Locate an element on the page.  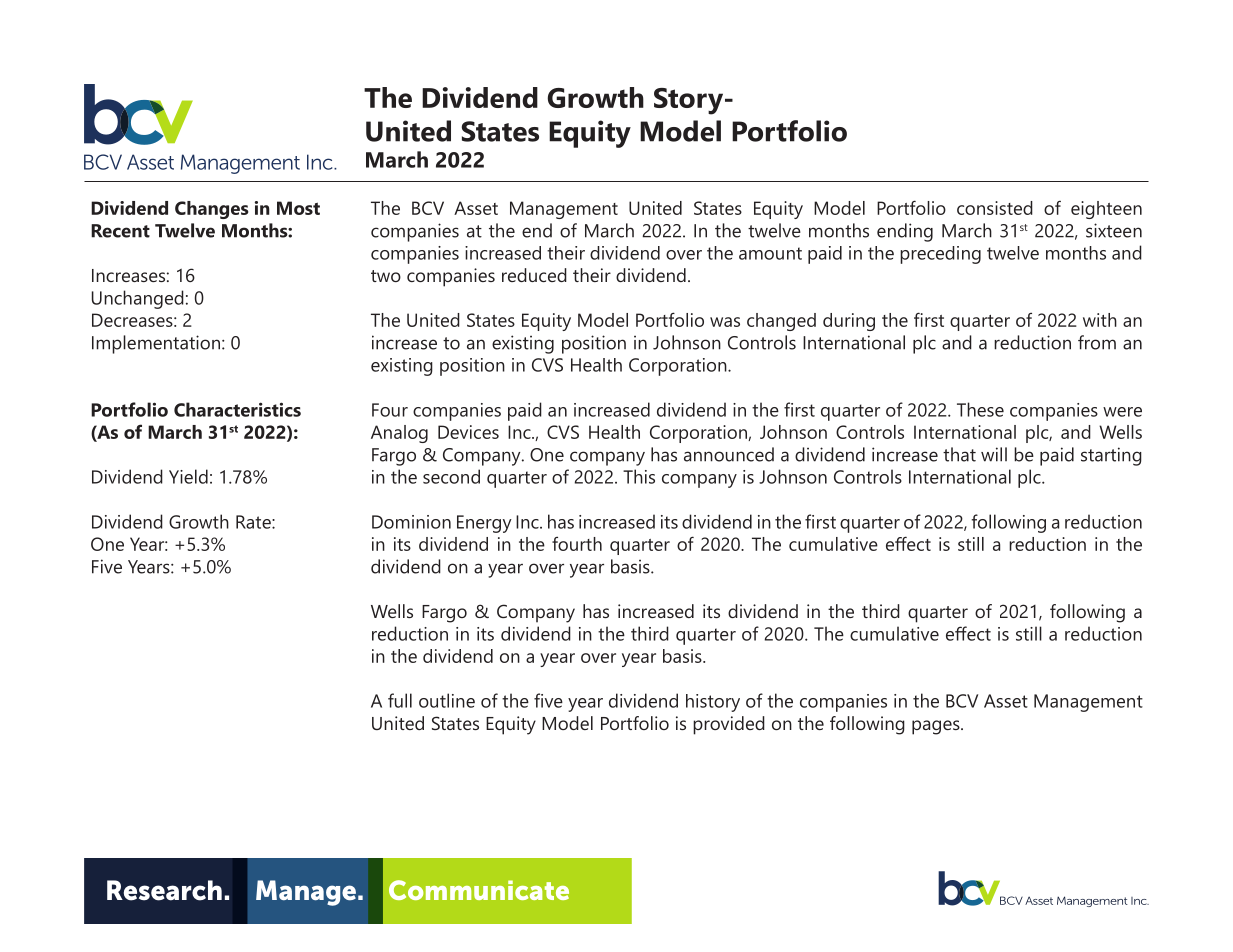
Energy is located at coordinates (484, 524).
